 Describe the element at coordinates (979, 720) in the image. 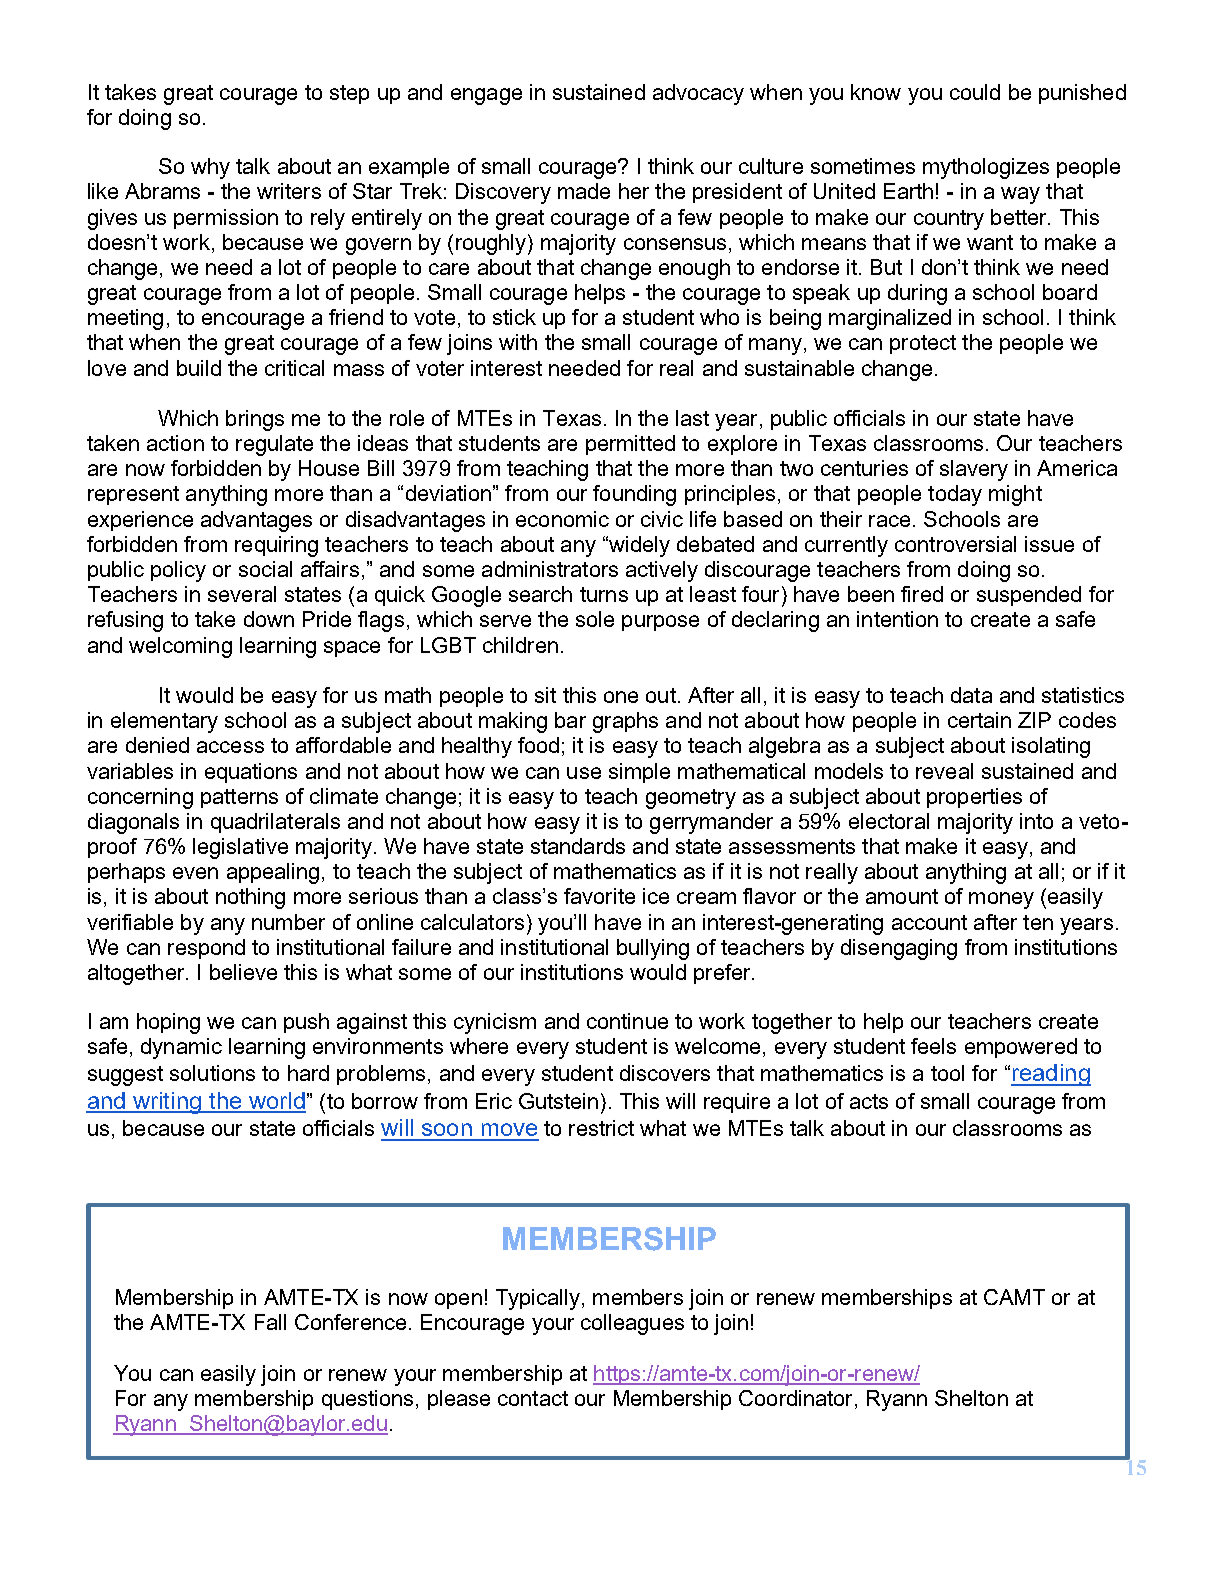

I see `certain` at that location.
